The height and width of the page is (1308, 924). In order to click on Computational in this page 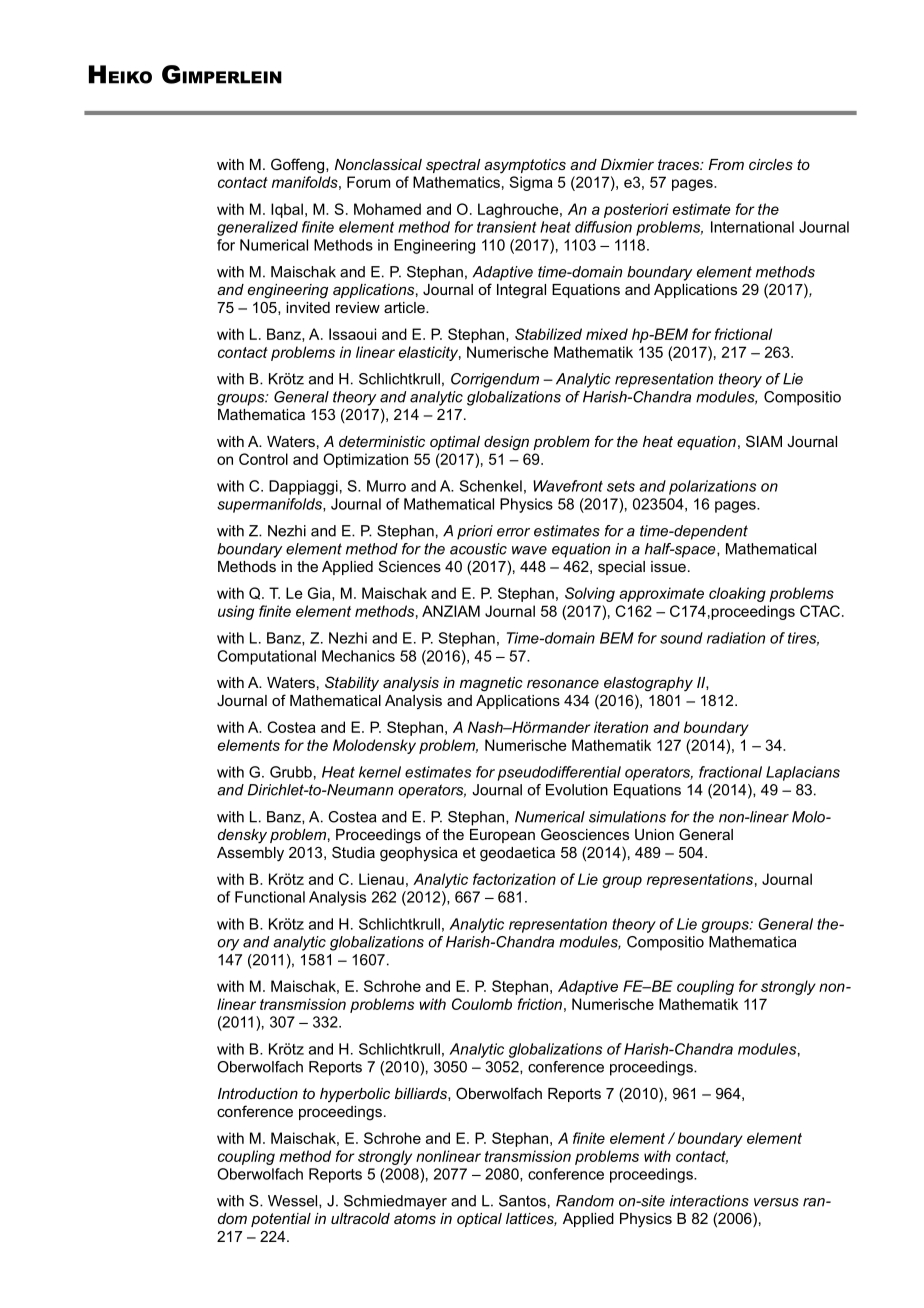, I will do `click(266, 657)`.
